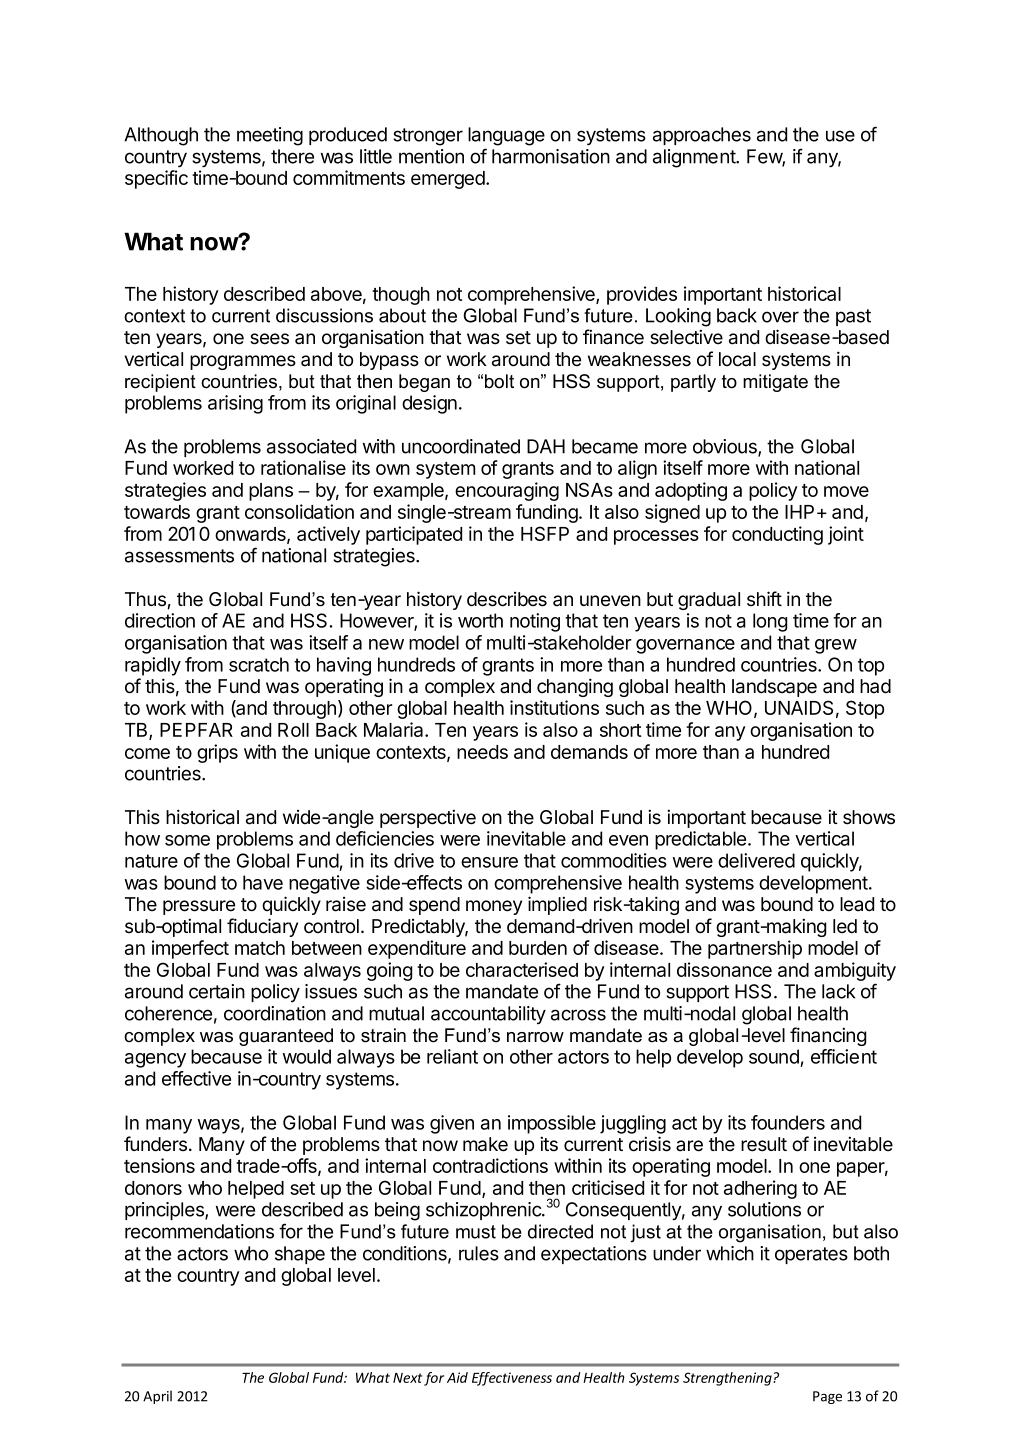  What do you see at coordinates (260, 948) in the screenshot?
I see `match` at bounding box center [260, 948].
